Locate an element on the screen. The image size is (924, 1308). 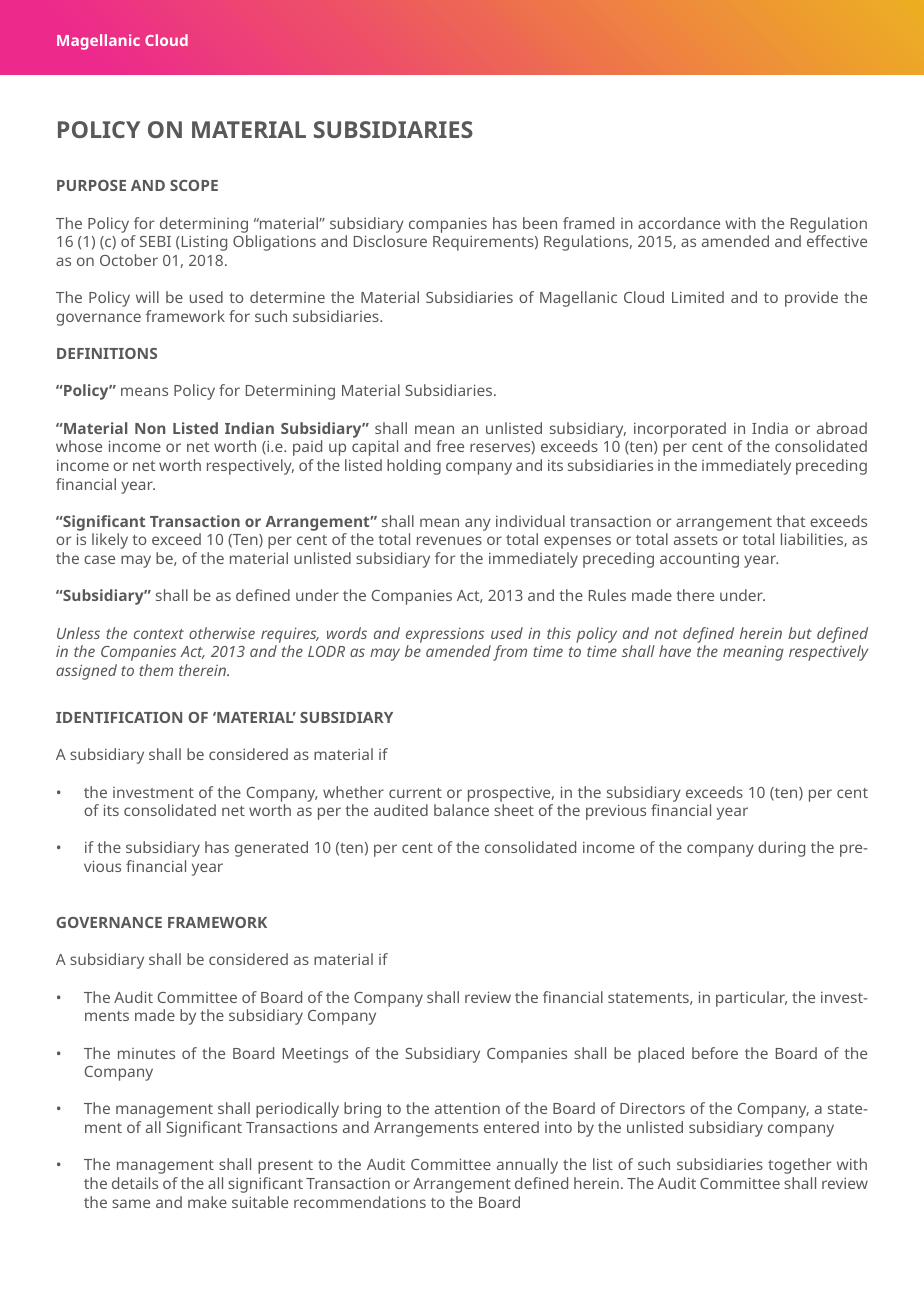
from is located at coordinates (510, 653).
